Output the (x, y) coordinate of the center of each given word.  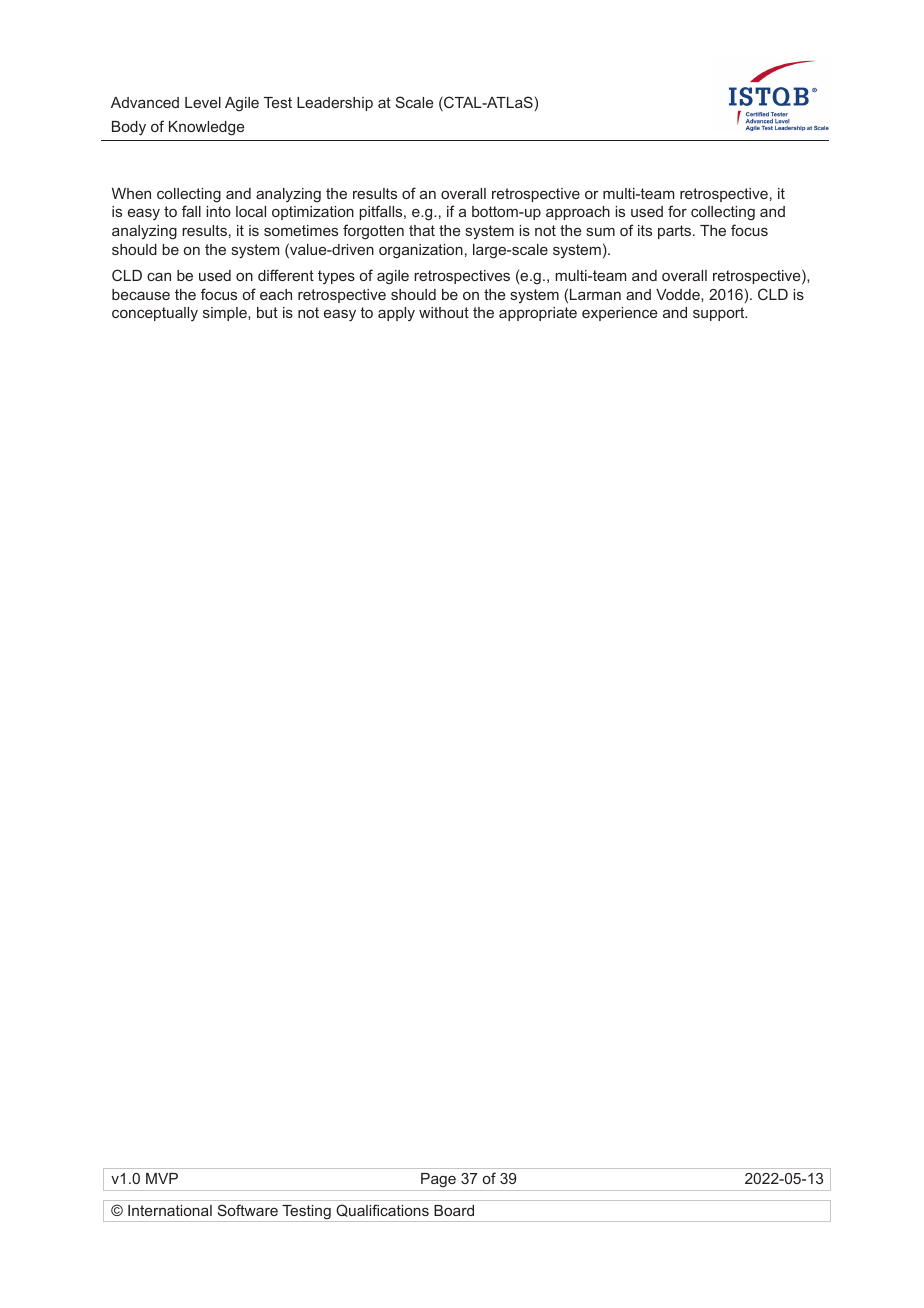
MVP (162, 1178)
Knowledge (206, 128)
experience (619, 314)
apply (396, 314)
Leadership (335, 104)
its (645, 230)
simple (226, 314)
